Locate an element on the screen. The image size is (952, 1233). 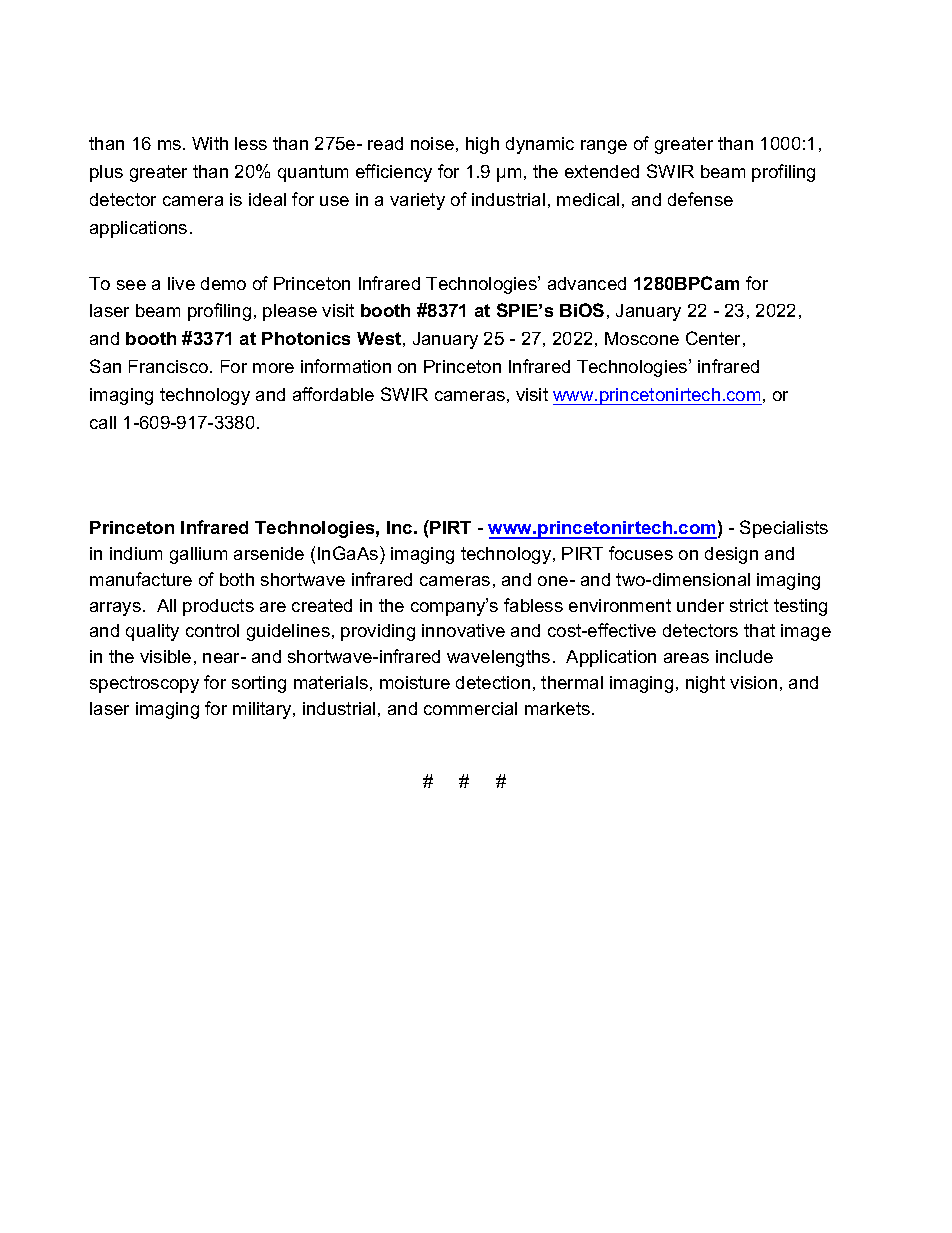
created is located at coordinates (322, 605).
